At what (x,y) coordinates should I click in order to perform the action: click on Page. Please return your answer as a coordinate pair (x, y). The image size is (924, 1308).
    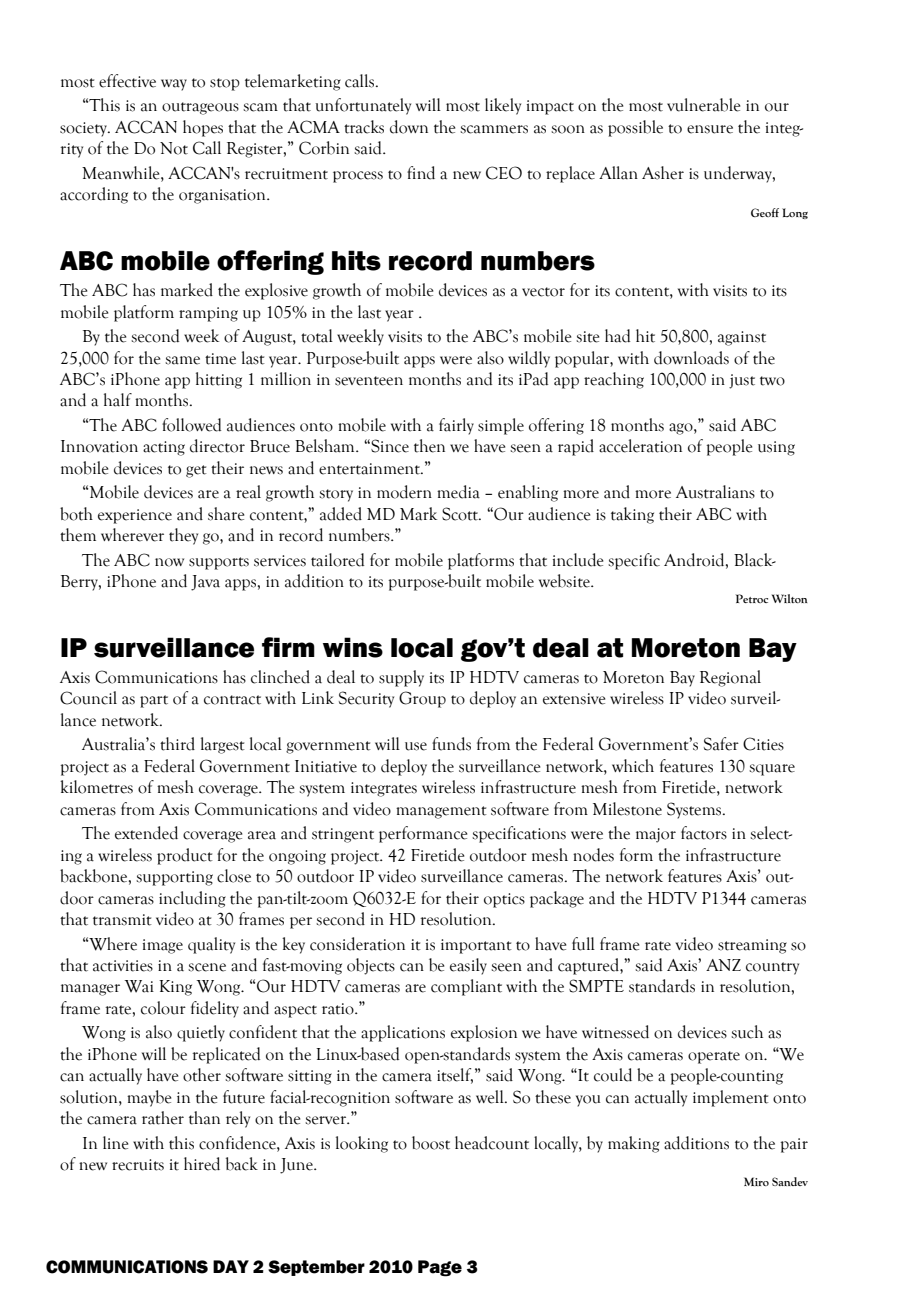
    Looking at the image, I should click on (440, 1268).
